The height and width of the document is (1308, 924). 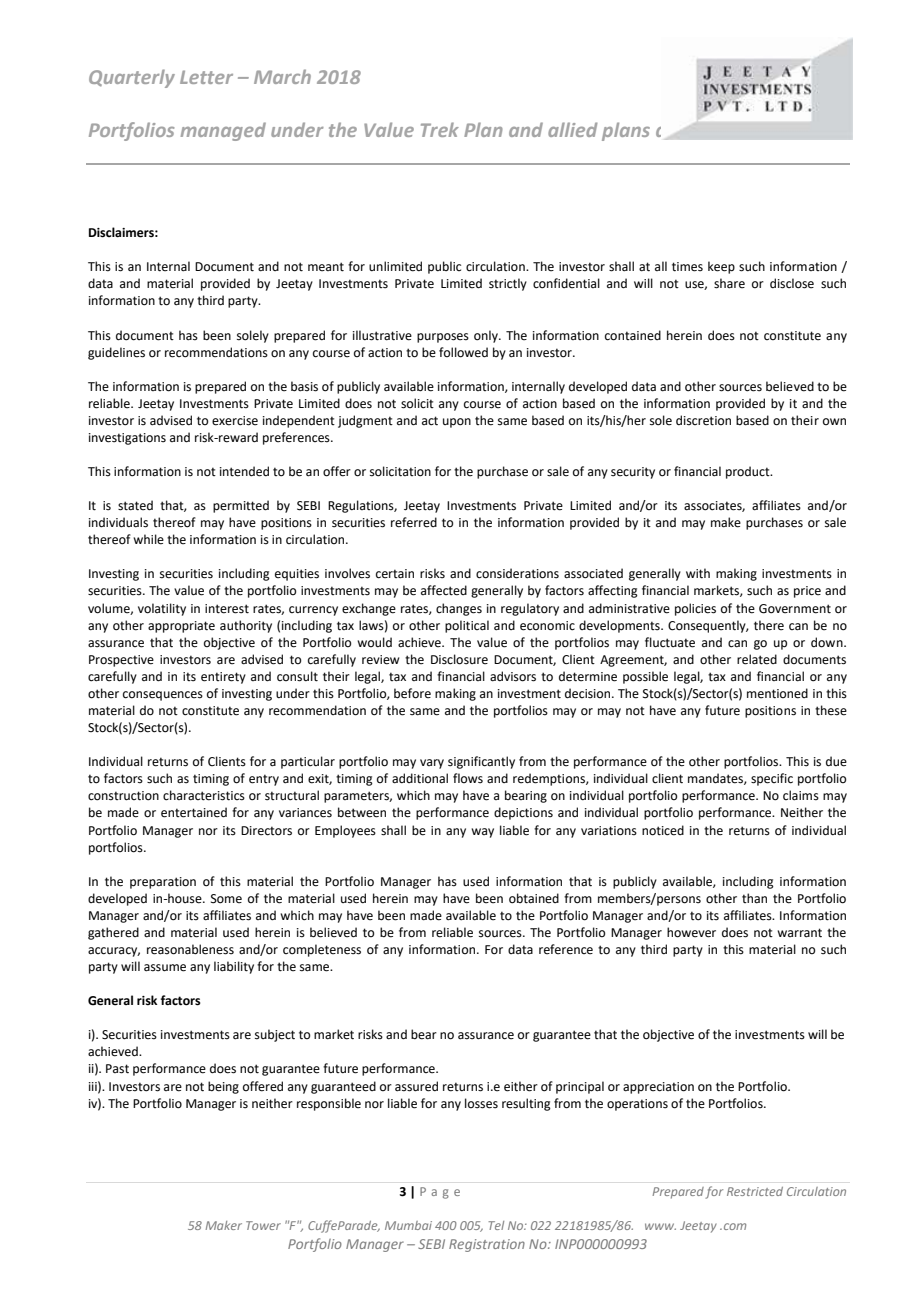 What do you see at coordinates (440, 129) in the document?
I see `Trek` at bounding box center [440, 129].
